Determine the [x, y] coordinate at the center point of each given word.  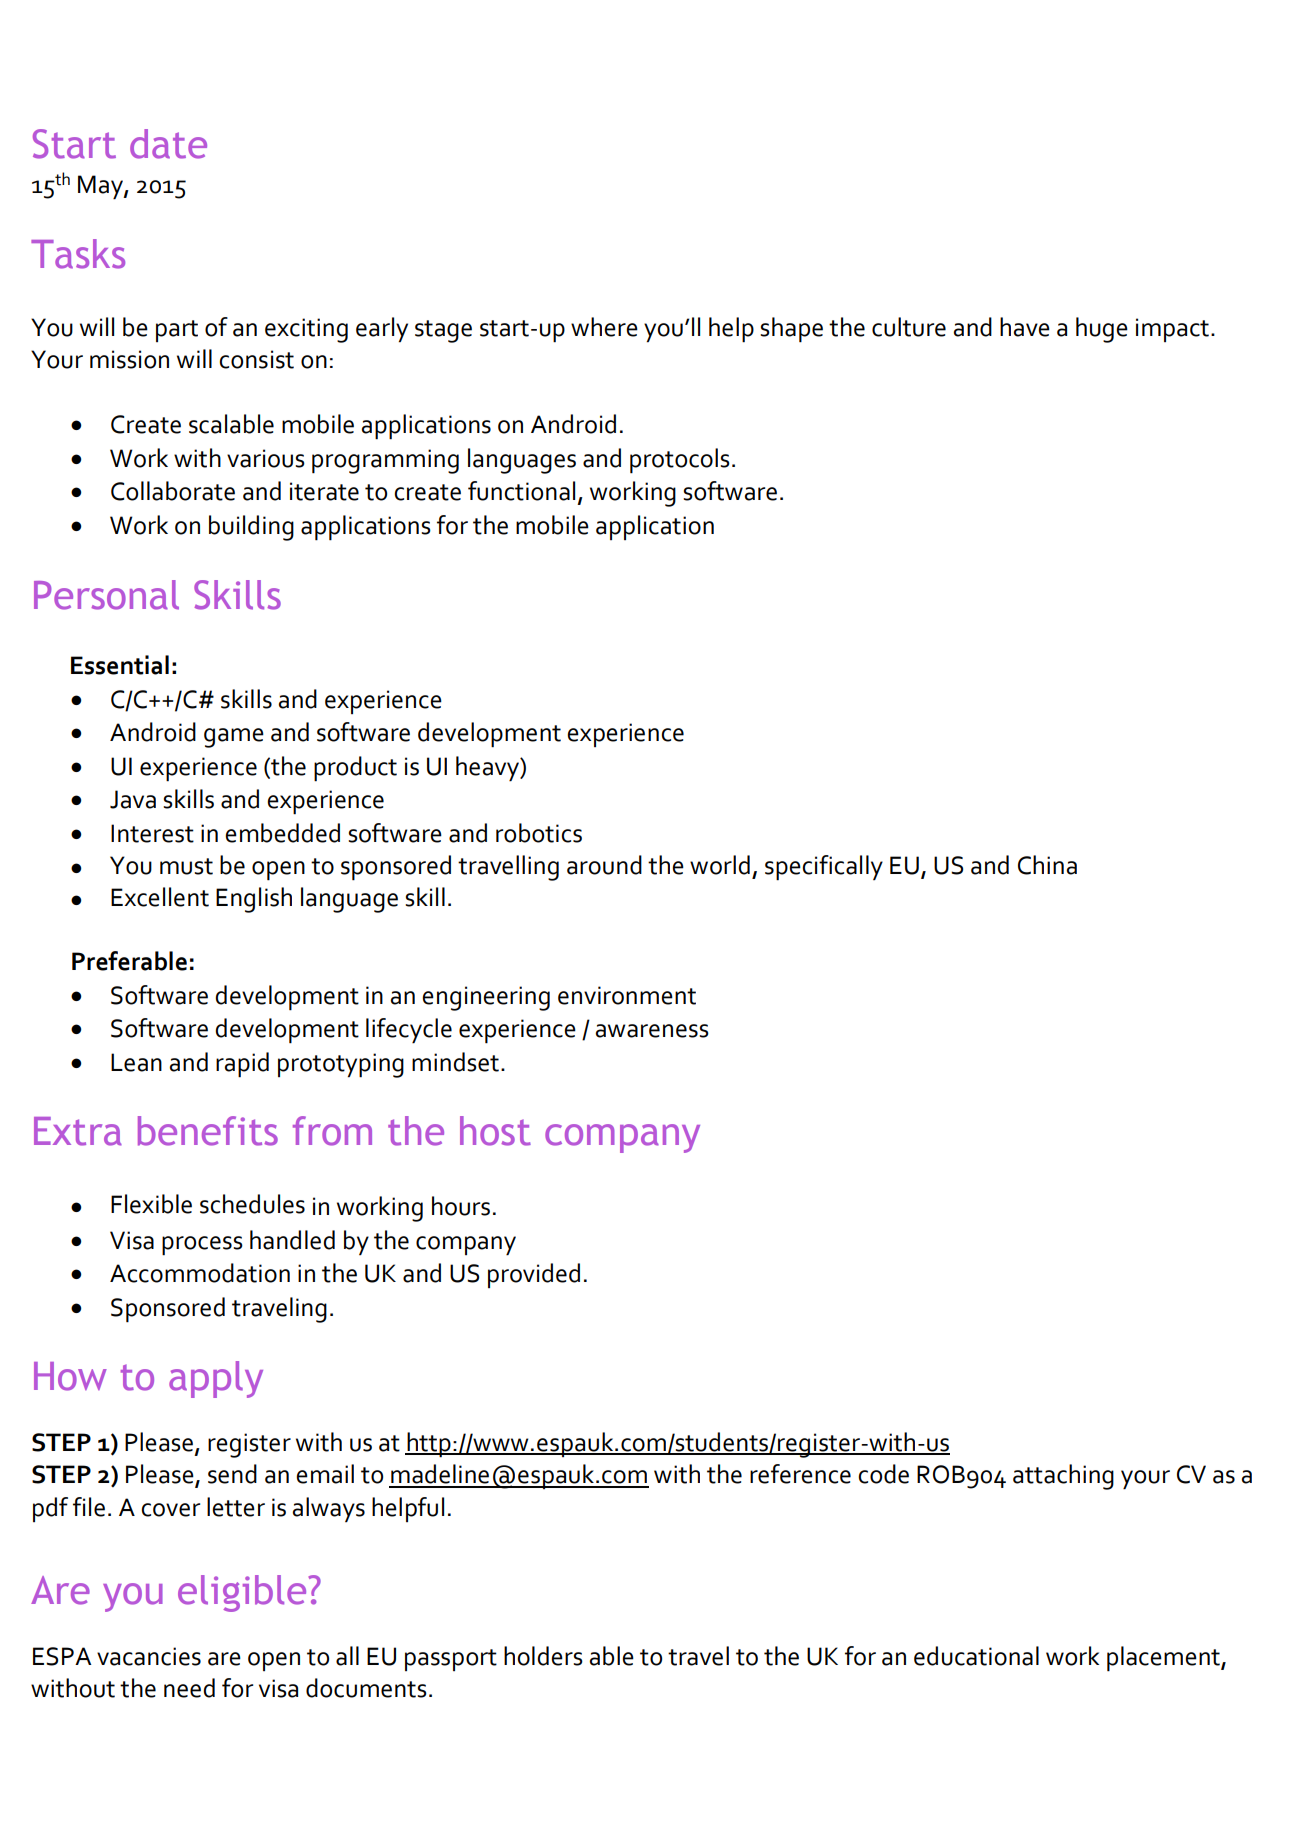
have [1025, 327]
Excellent [160, 897]
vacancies [149, 1656]
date [168, 144]
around [604, 865]
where [604, 327]
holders [543, 1656]
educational [976, 1656]
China [1047, 865]
